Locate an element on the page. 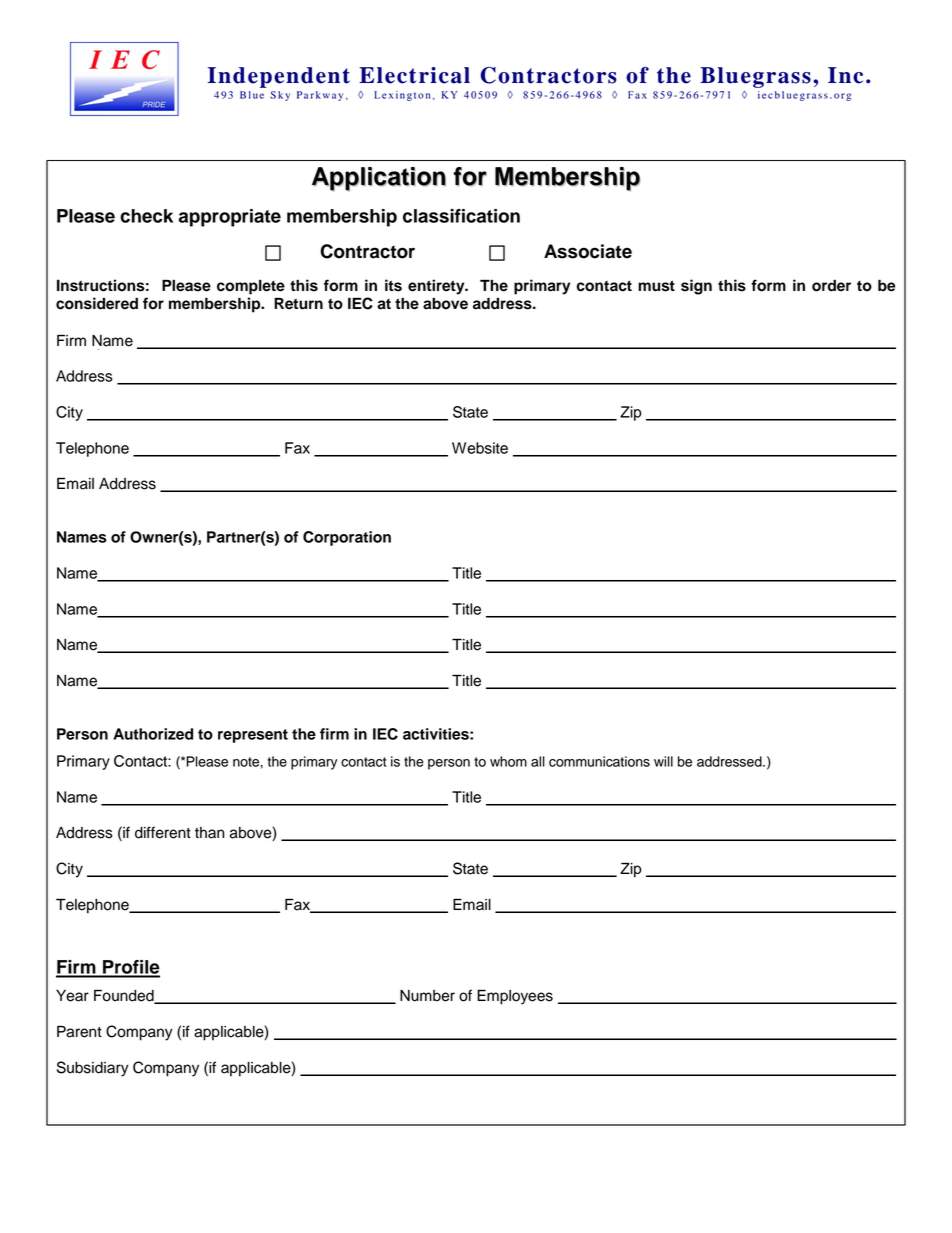 The image size is (952, 1233). Corporation is located at coordinates (347, 538).
